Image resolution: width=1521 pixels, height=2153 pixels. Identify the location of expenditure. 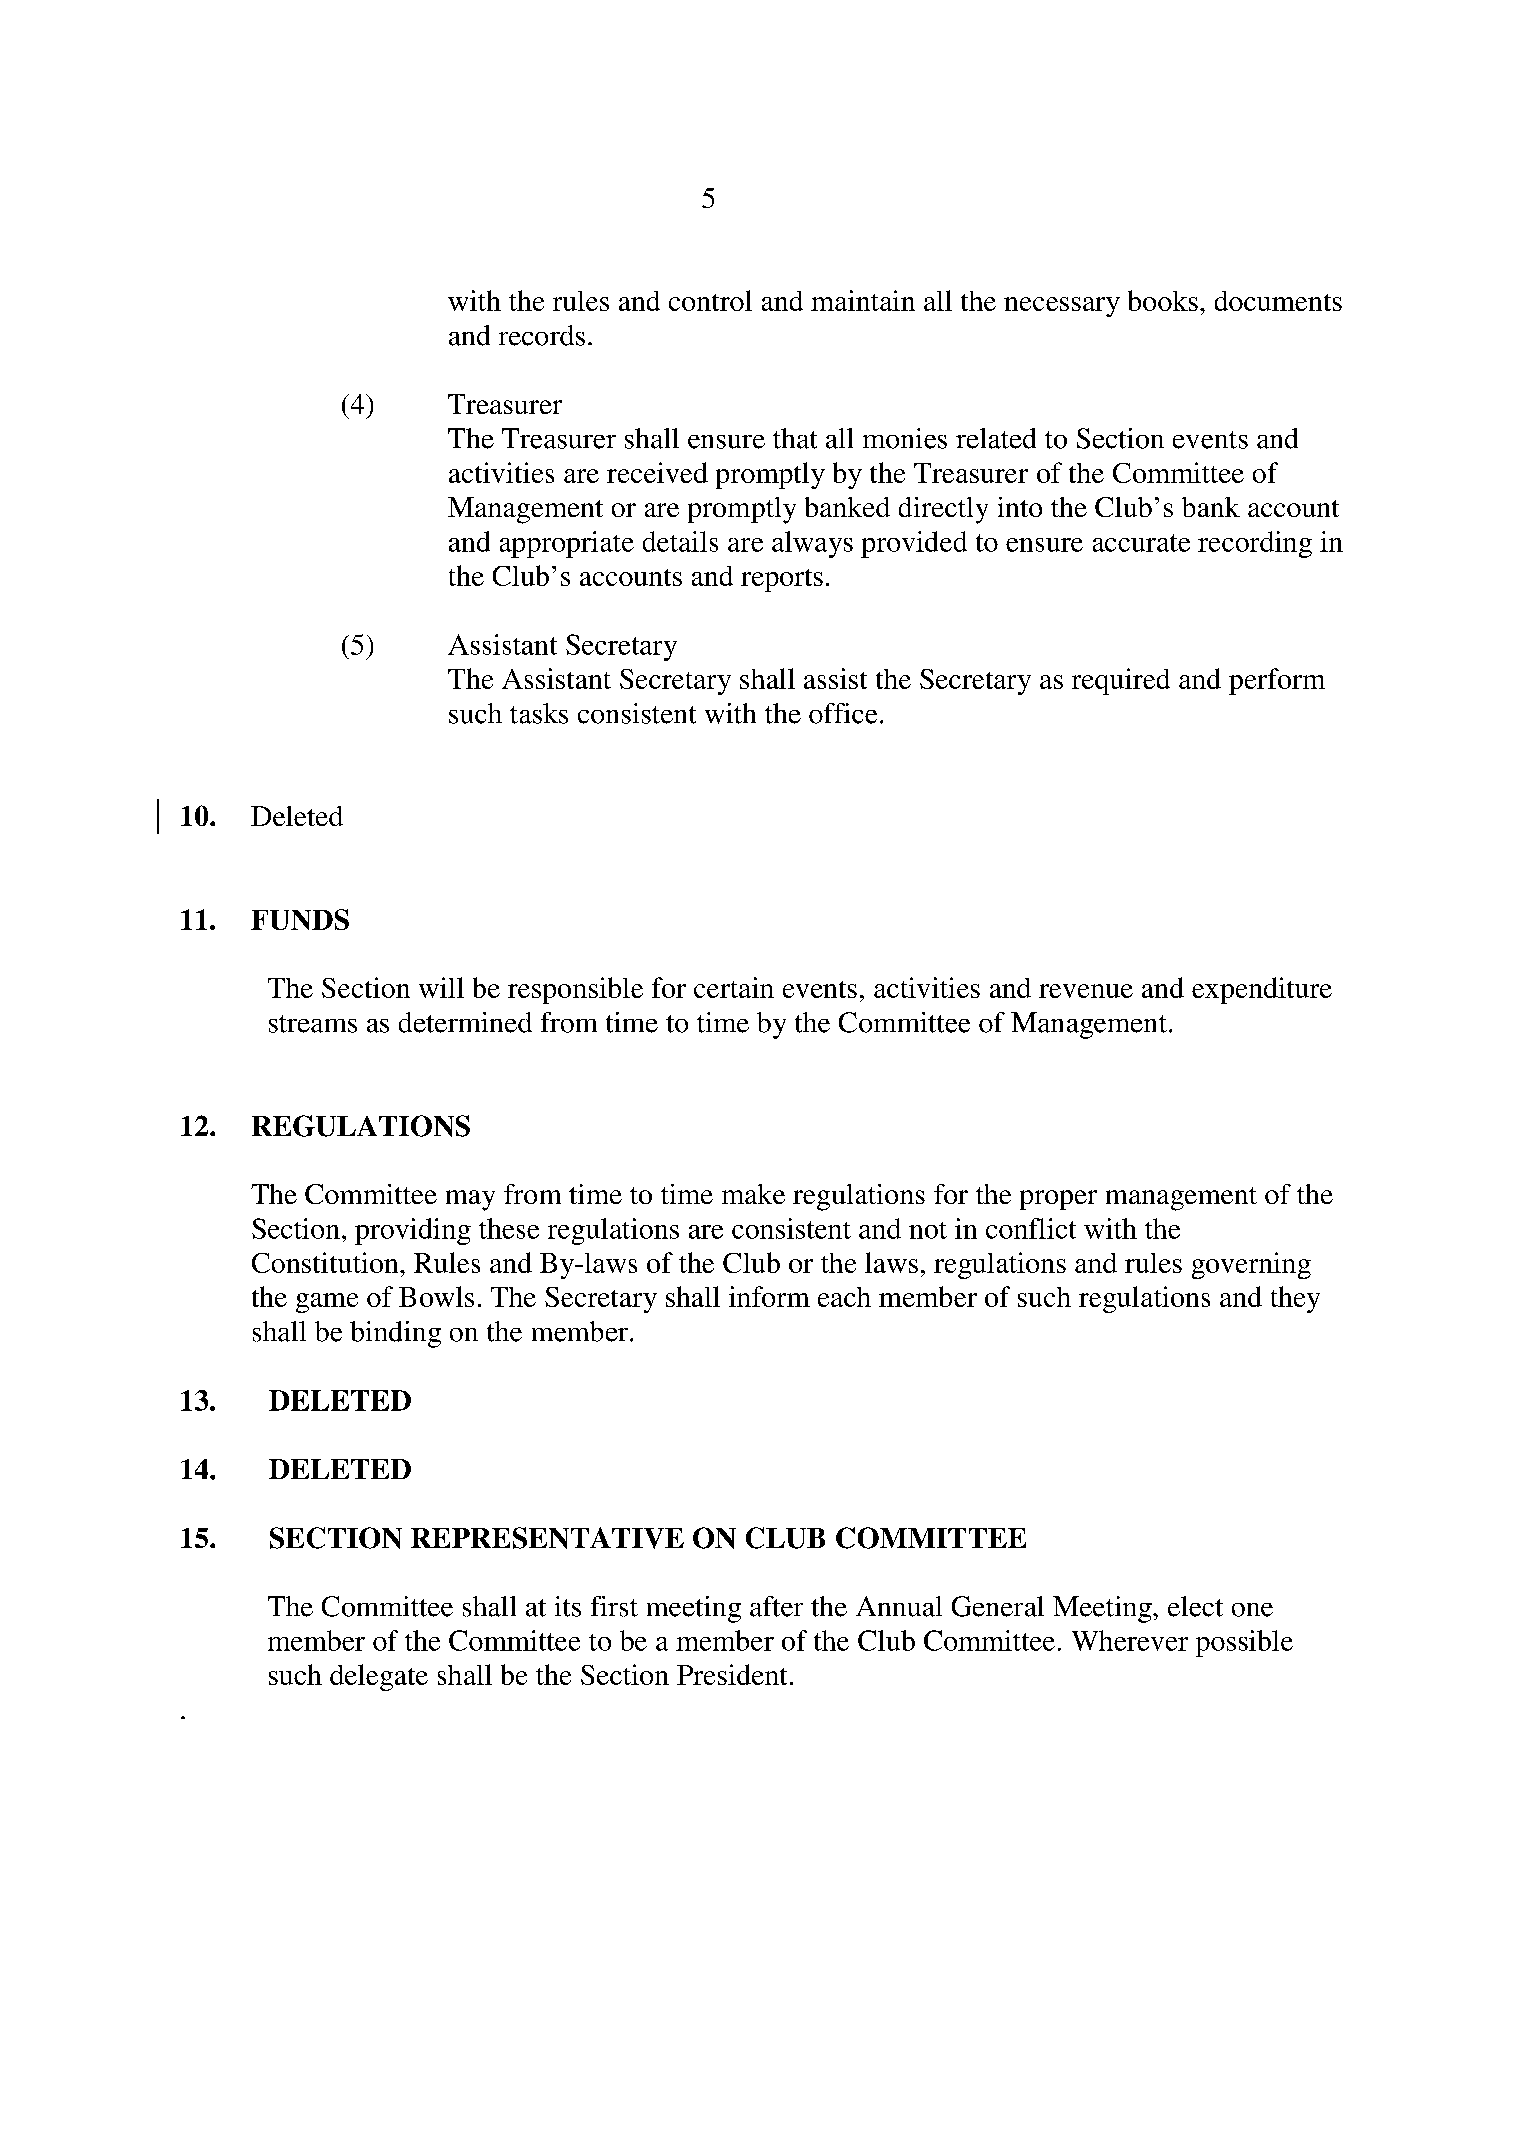
(1262, 990).
